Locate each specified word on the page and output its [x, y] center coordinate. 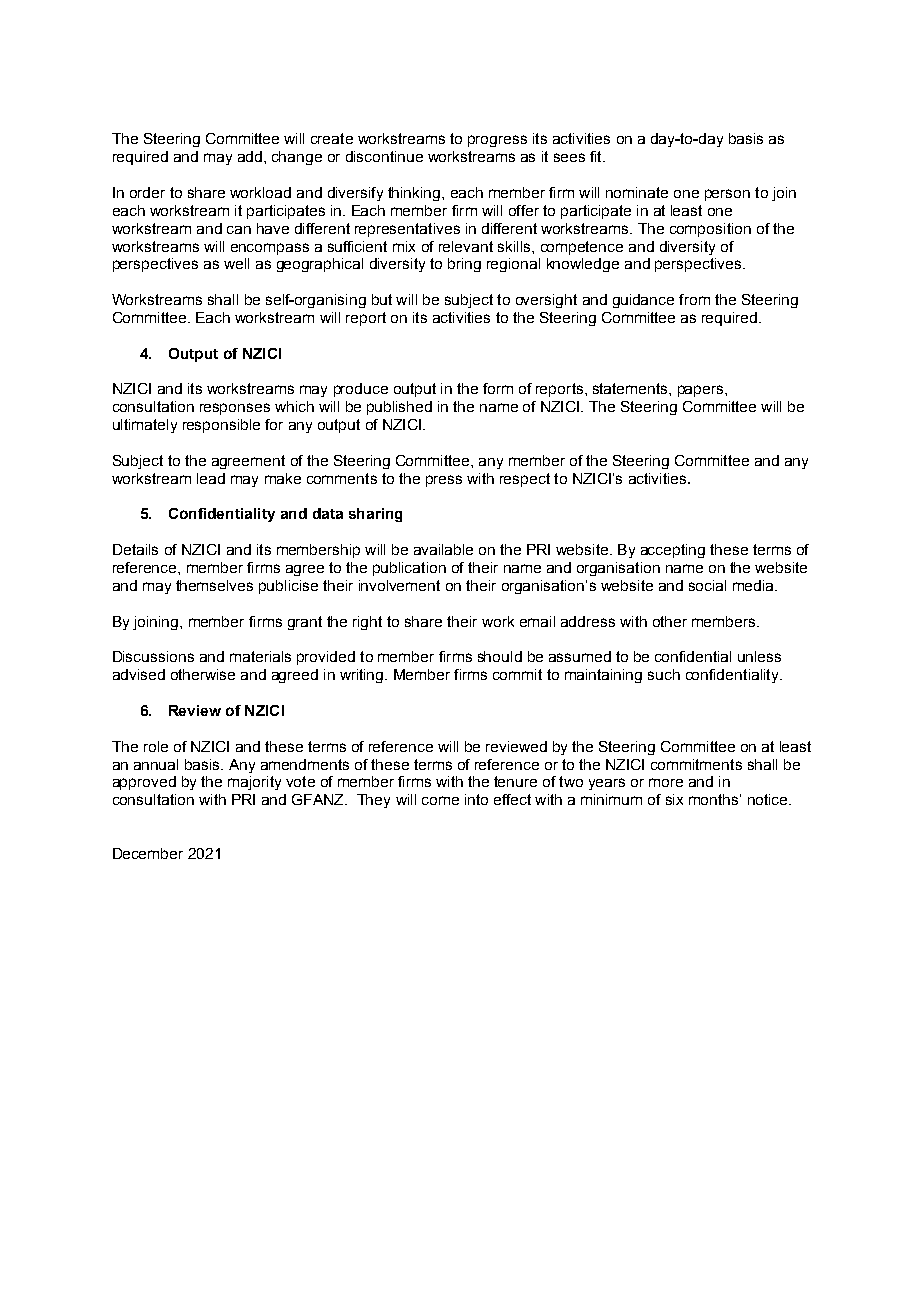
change [297, 158]
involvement [399, 585]
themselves [214, 585]
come [440, 800]
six [674, 799]
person [727, 195]
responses [235, 409]
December [148, 853]
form [498, 388]
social [707, 585]
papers [702, 391]
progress [497, 141]
